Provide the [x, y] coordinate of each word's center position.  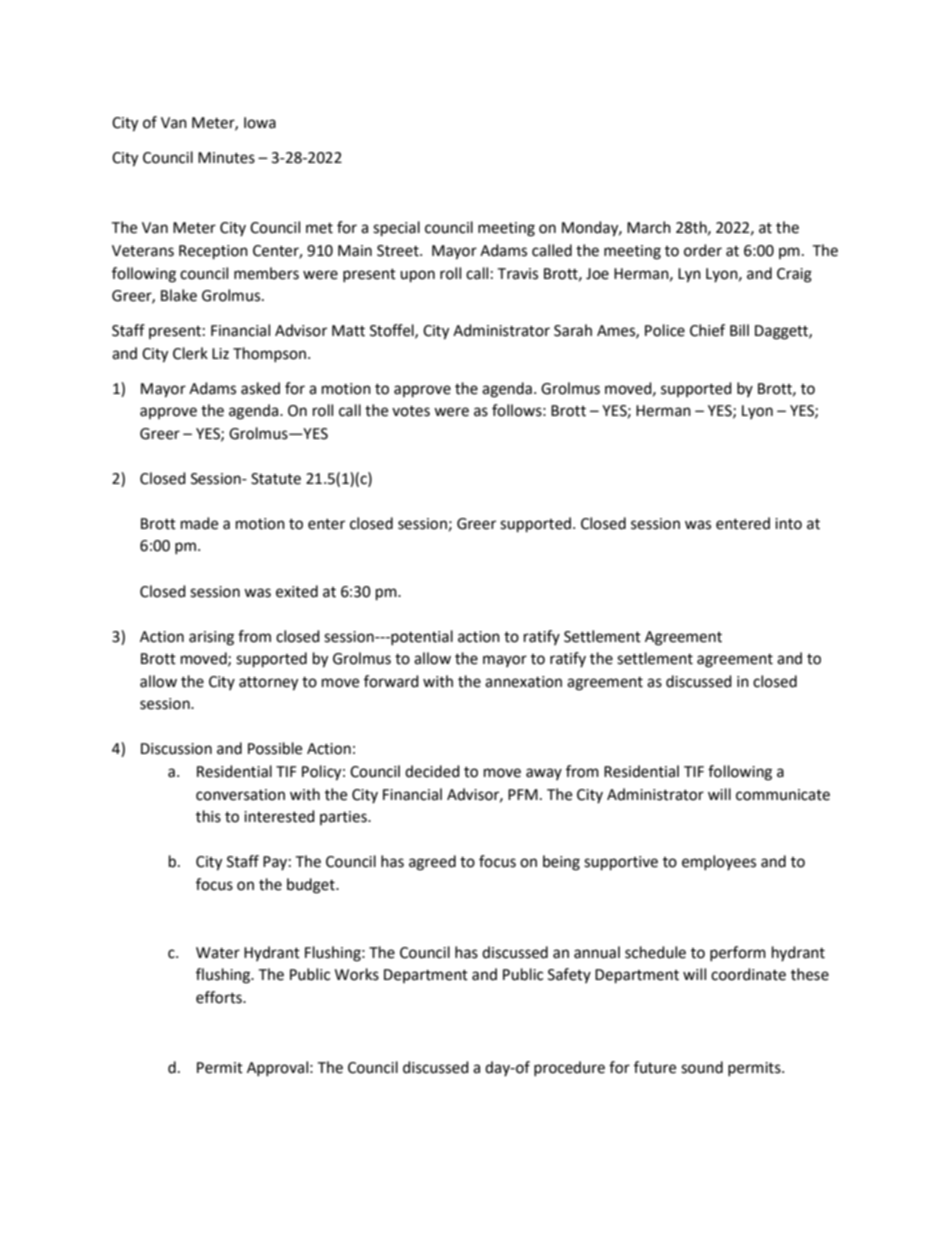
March [649, 227]
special [396, 229]
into [788, 524]
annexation [523, 682]
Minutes [226, 158]
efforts [220, 997]
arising [211, 638]
